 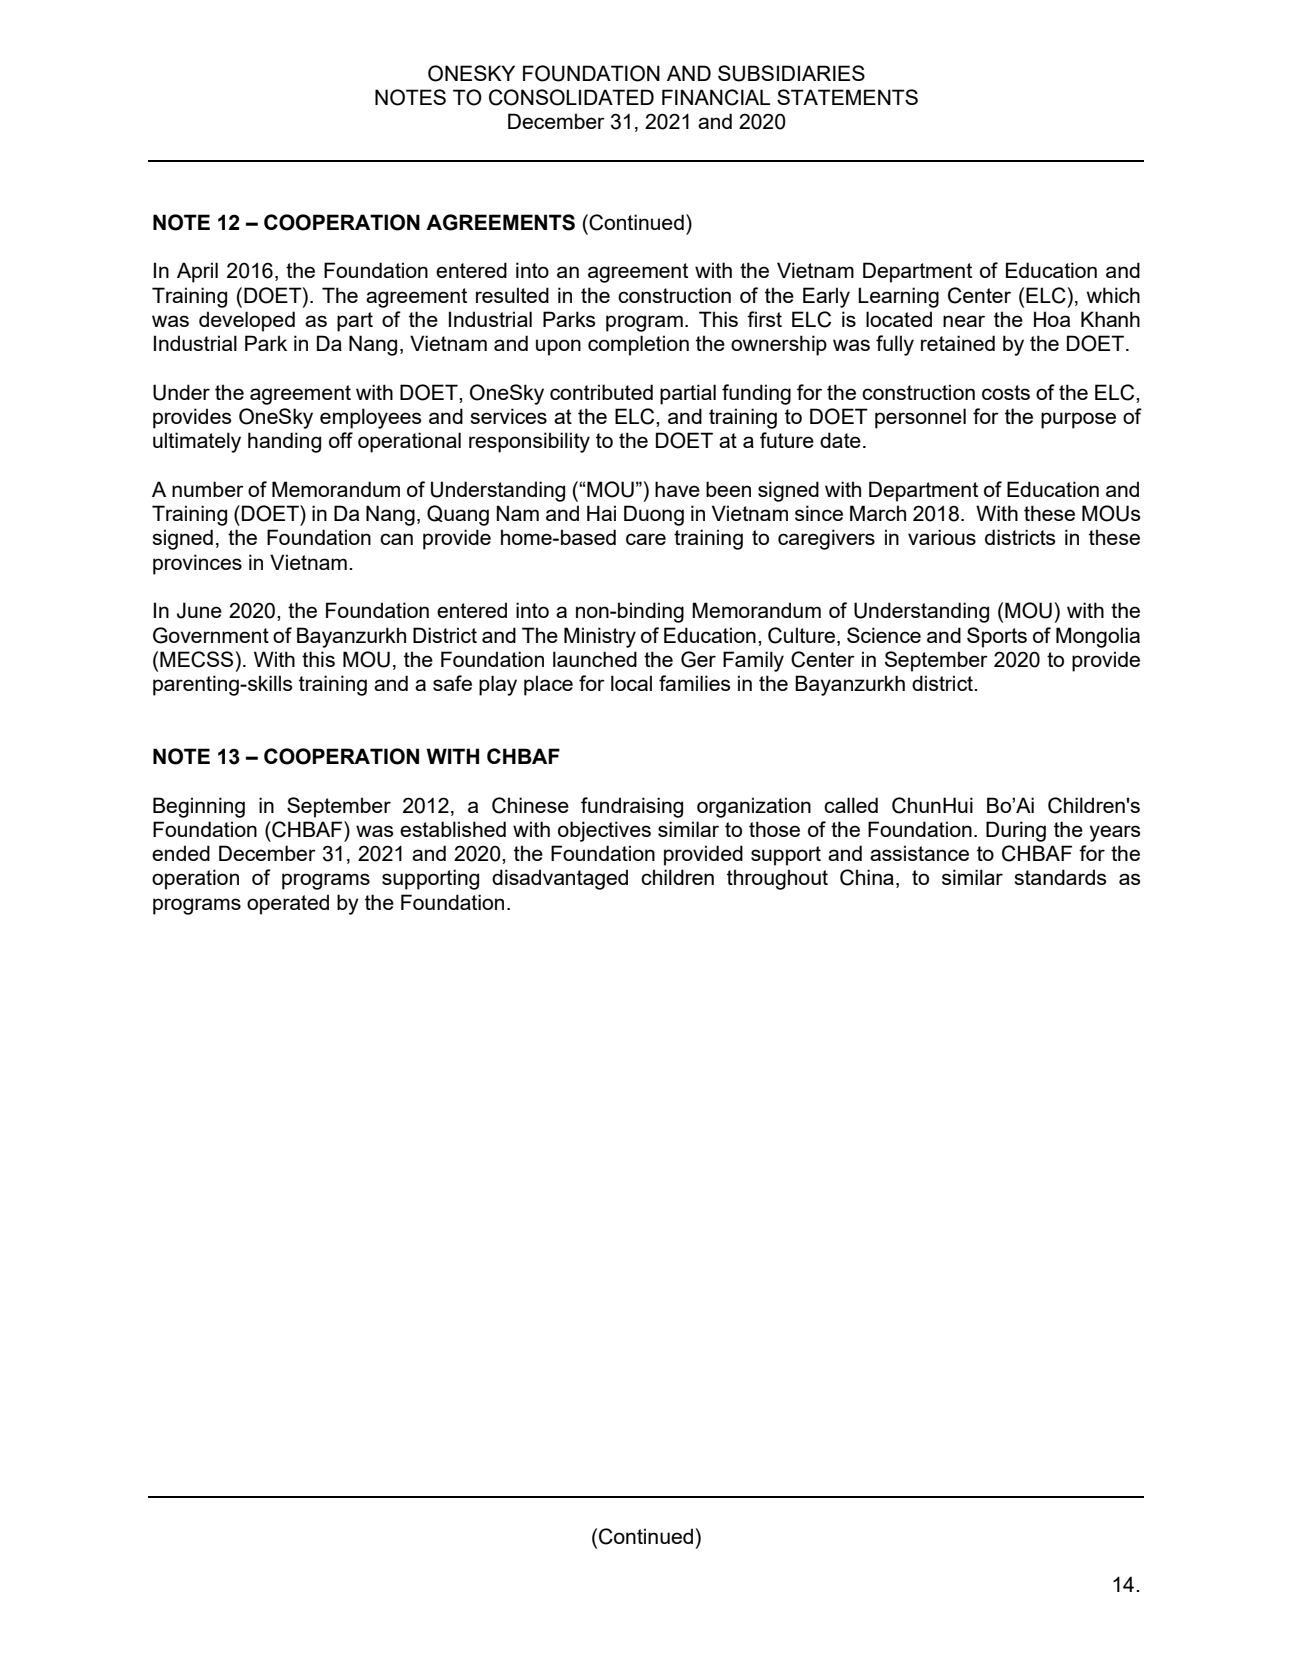 I want to click on April, so click(x=197, y=272).
